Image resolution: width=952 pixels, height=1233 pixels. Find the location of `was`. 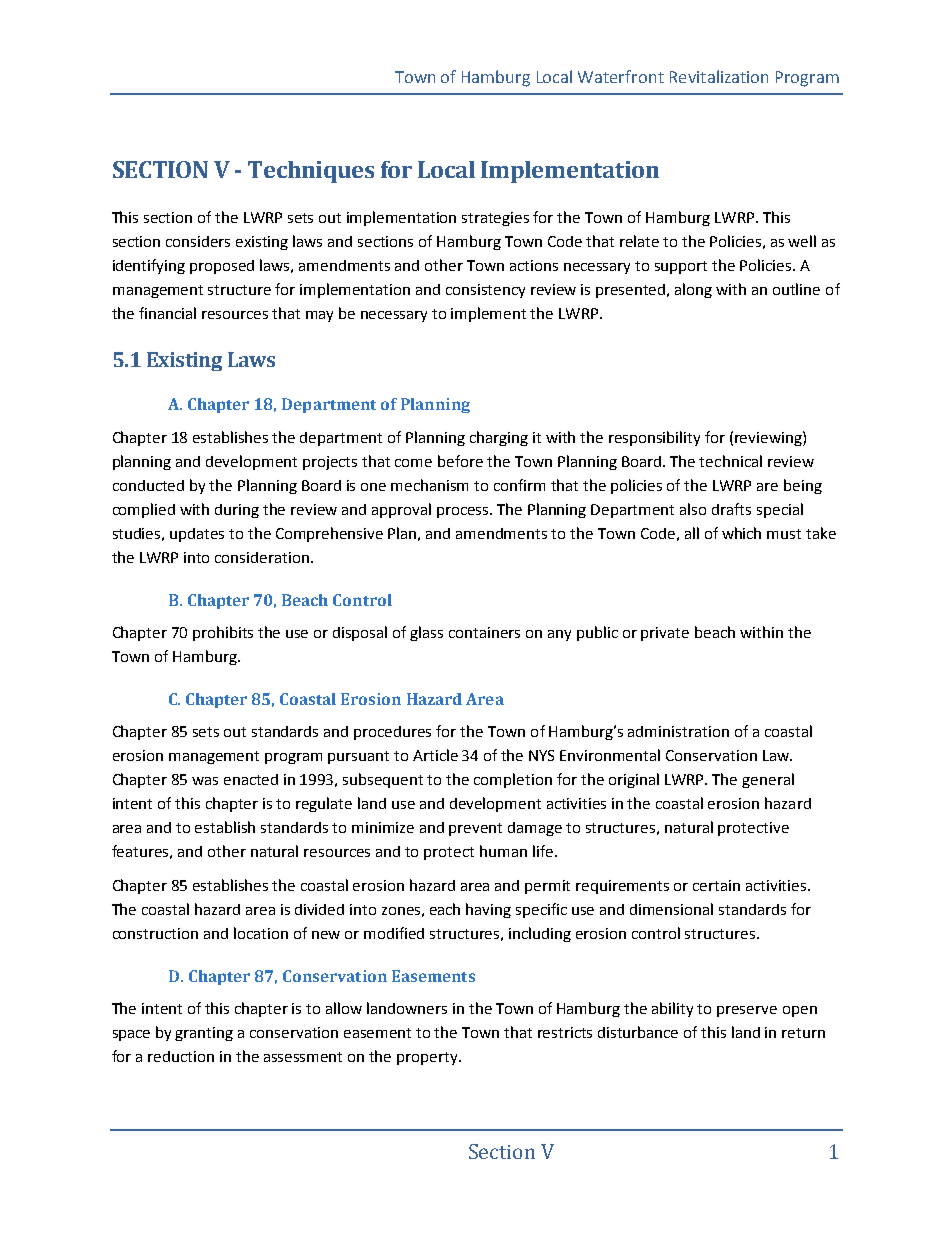

was is located at coordinates (205, 781).
